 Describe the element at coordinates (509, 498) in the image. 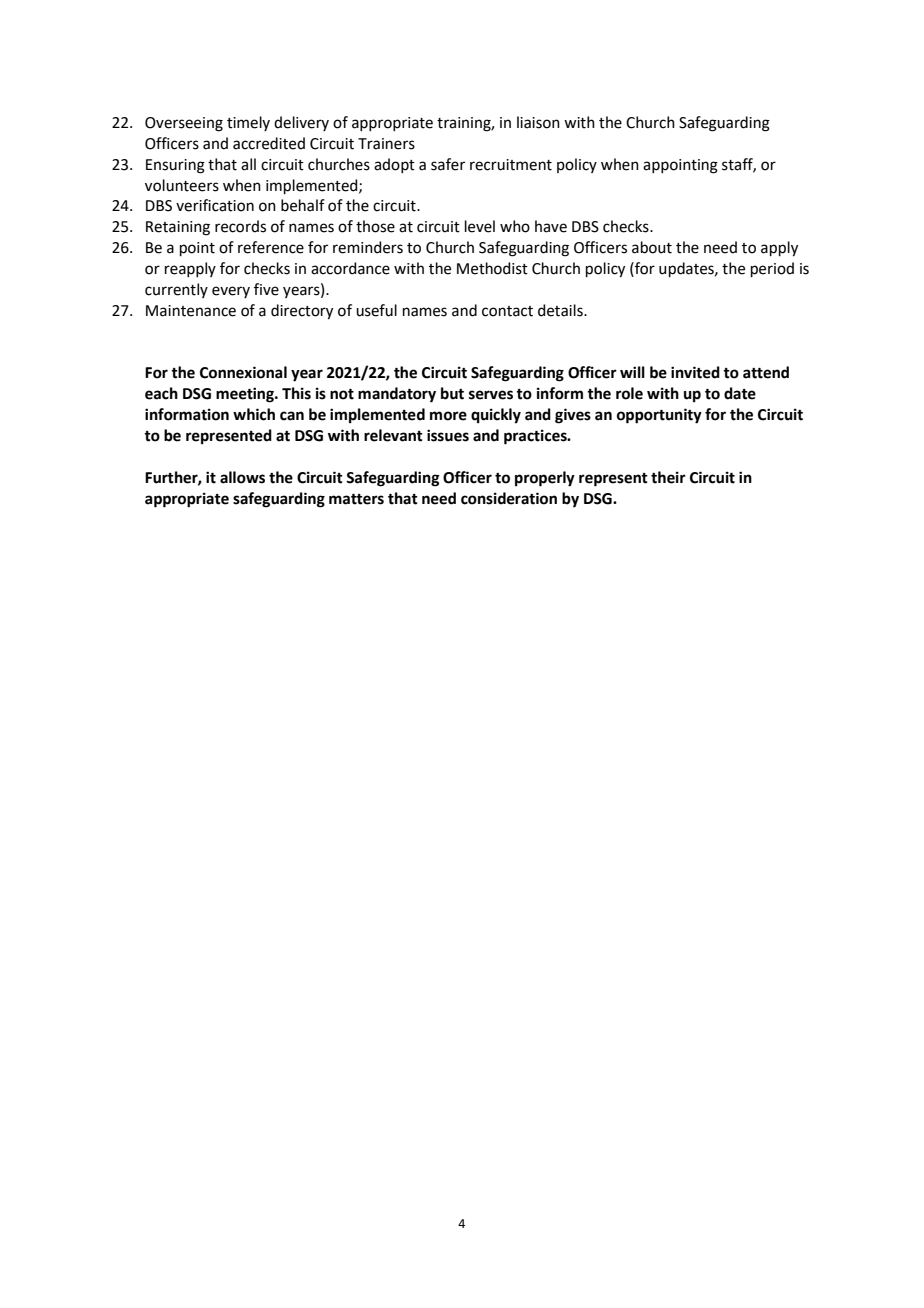

I see `consideration` at that location.
